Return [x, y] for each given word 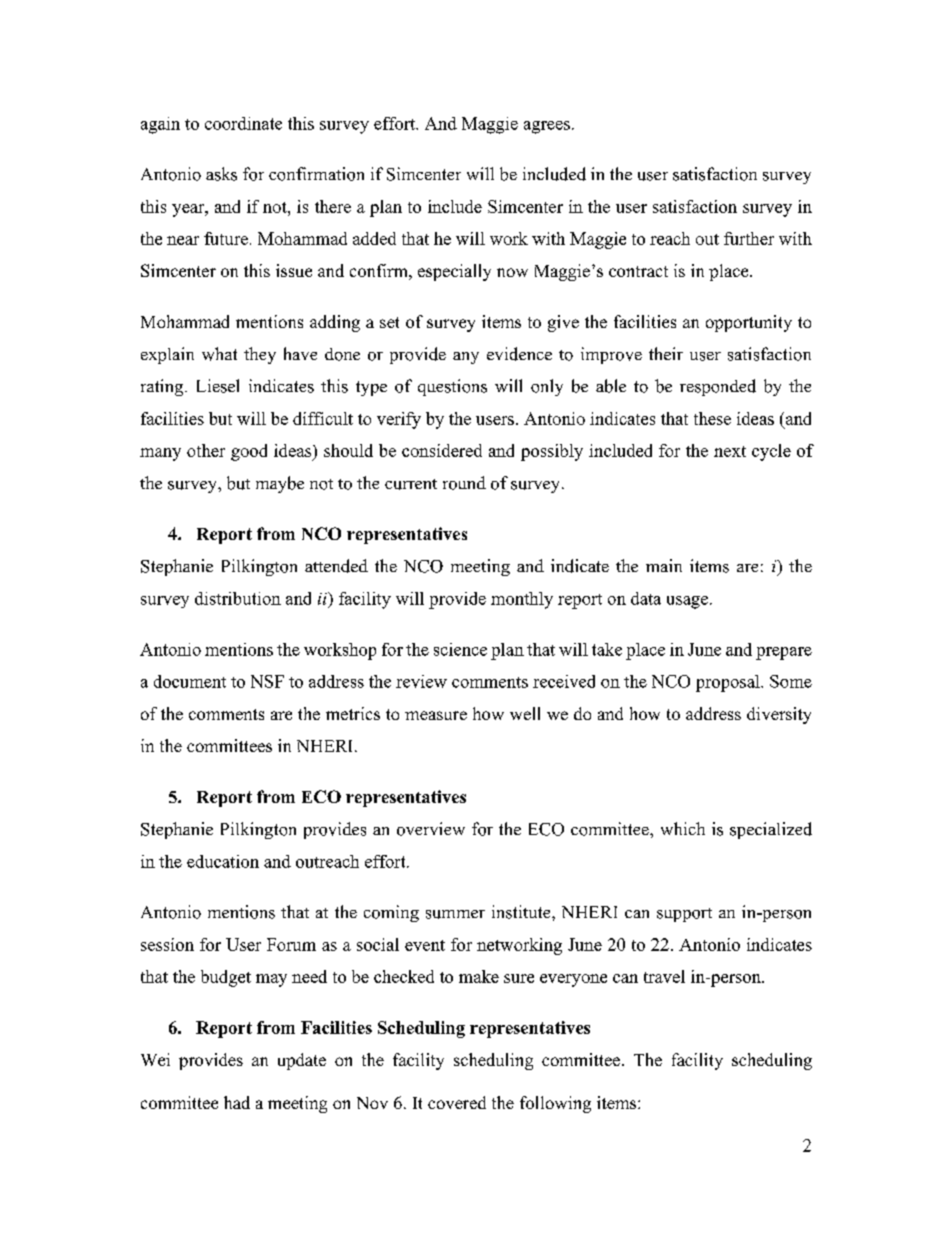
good [249, 452]
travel [664, 976]
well [525, 713]
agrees [547, 127]
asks [221, 174]
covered [457, 1102]
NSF [267, 681]
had [237, 1102]
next [730, 451]
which [683, 828]
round [464, 483]
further [749, 238]
